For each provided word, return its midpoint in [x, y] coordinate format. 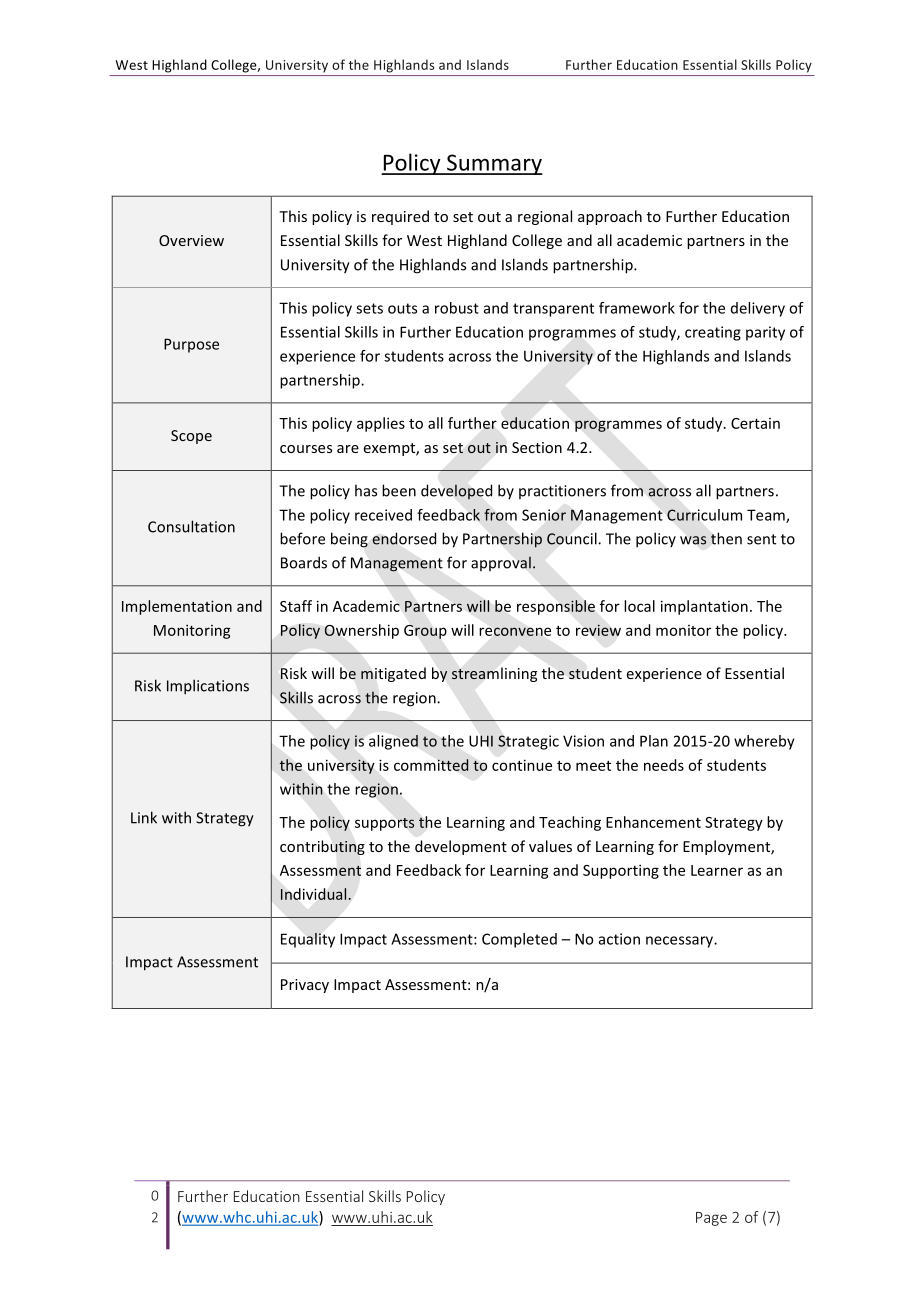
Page [711, 1219]
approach [610, 217]
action [619, 939]
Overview [191, 240]
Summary [494, 164]
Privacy [305, 986]
